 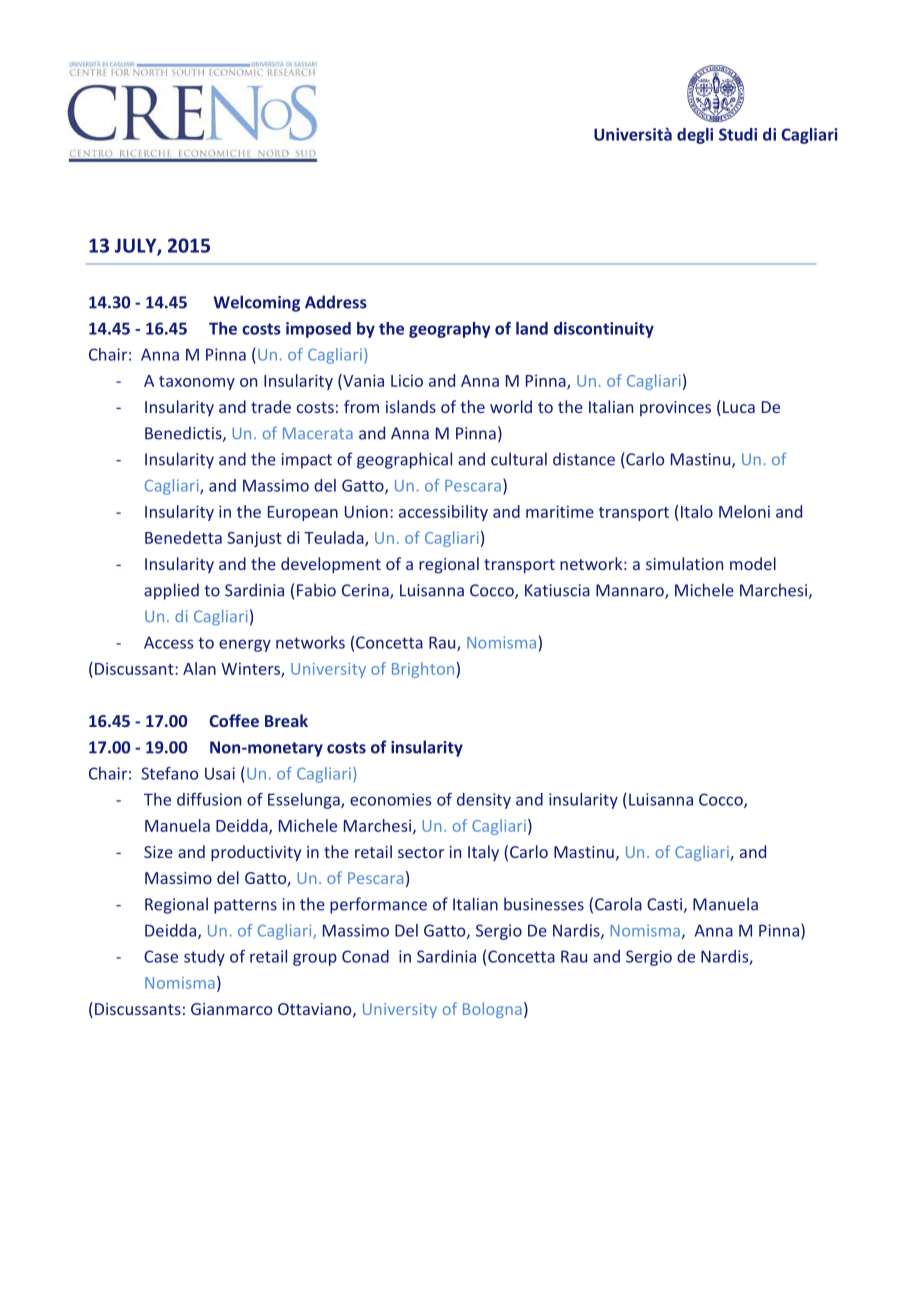 What do you see at coordinates (257, 303) in the screenshot?
I see `Welcoming` at bounding box center [257, 303].
